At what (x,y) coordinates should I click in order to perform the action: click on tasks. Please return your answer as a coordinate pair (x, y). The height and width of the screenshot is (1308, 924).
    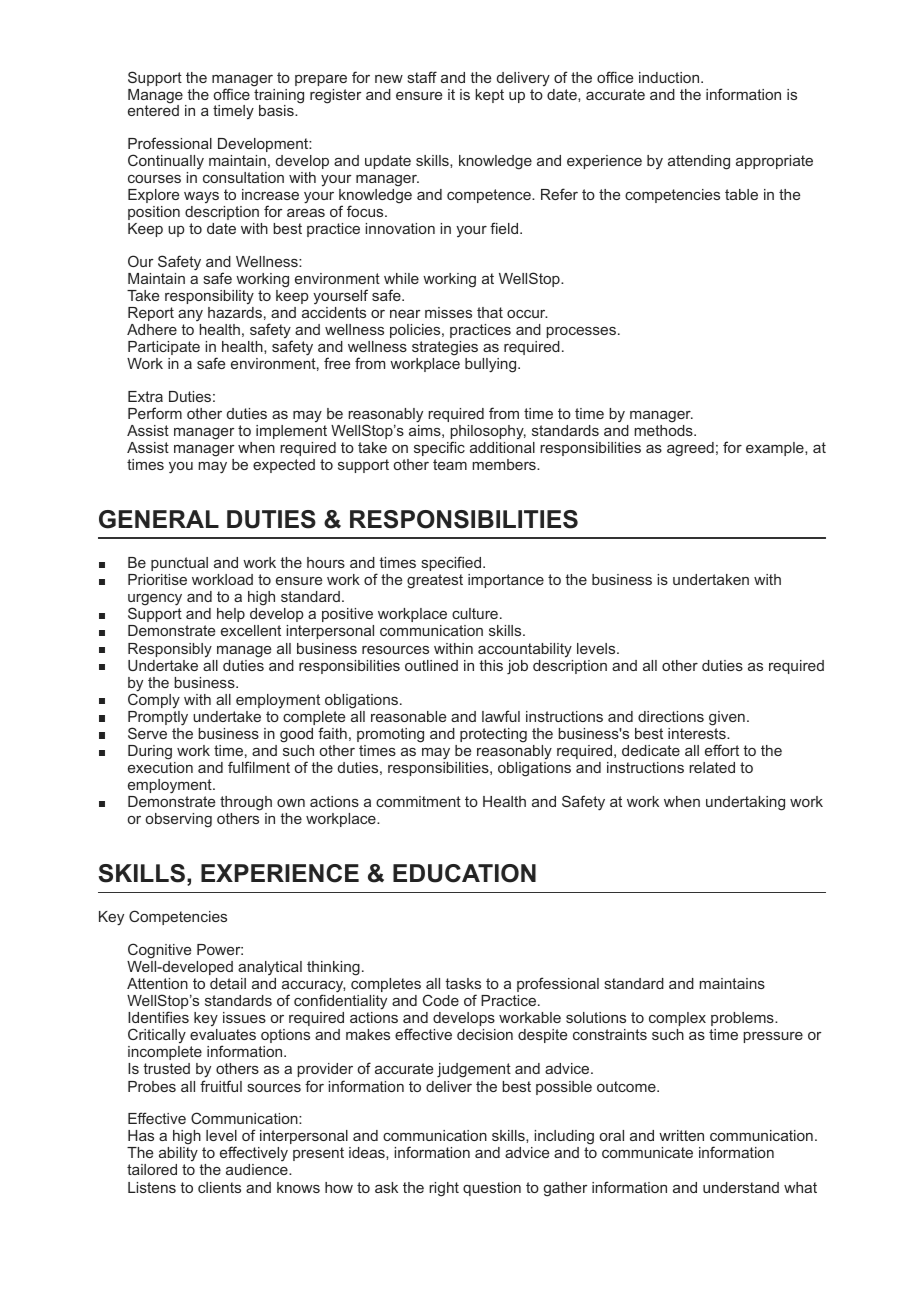
    Looking at the image, I should click on (463, 983).
